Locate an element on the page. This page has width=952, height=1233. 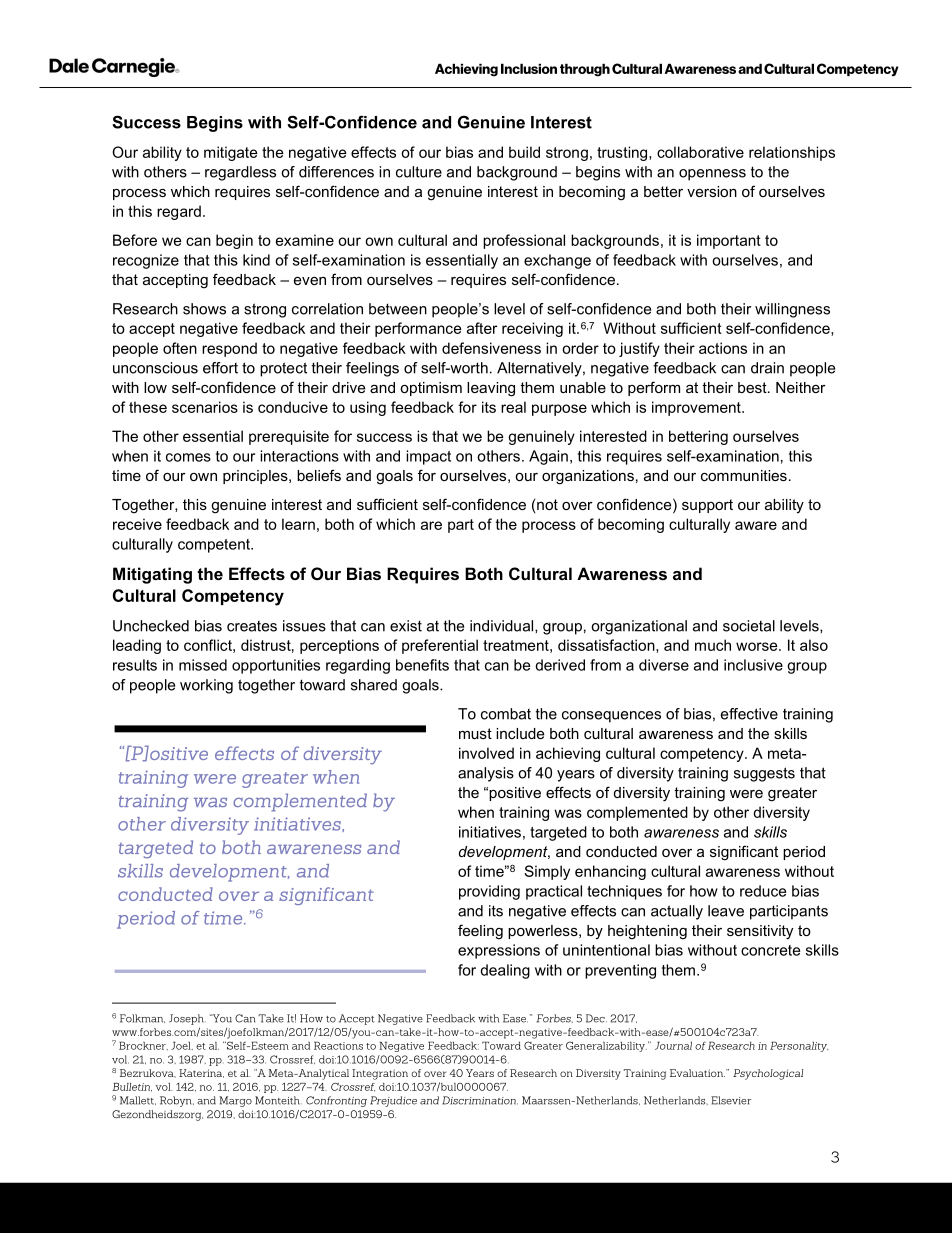
culture is located at coordinates (419, 172).
